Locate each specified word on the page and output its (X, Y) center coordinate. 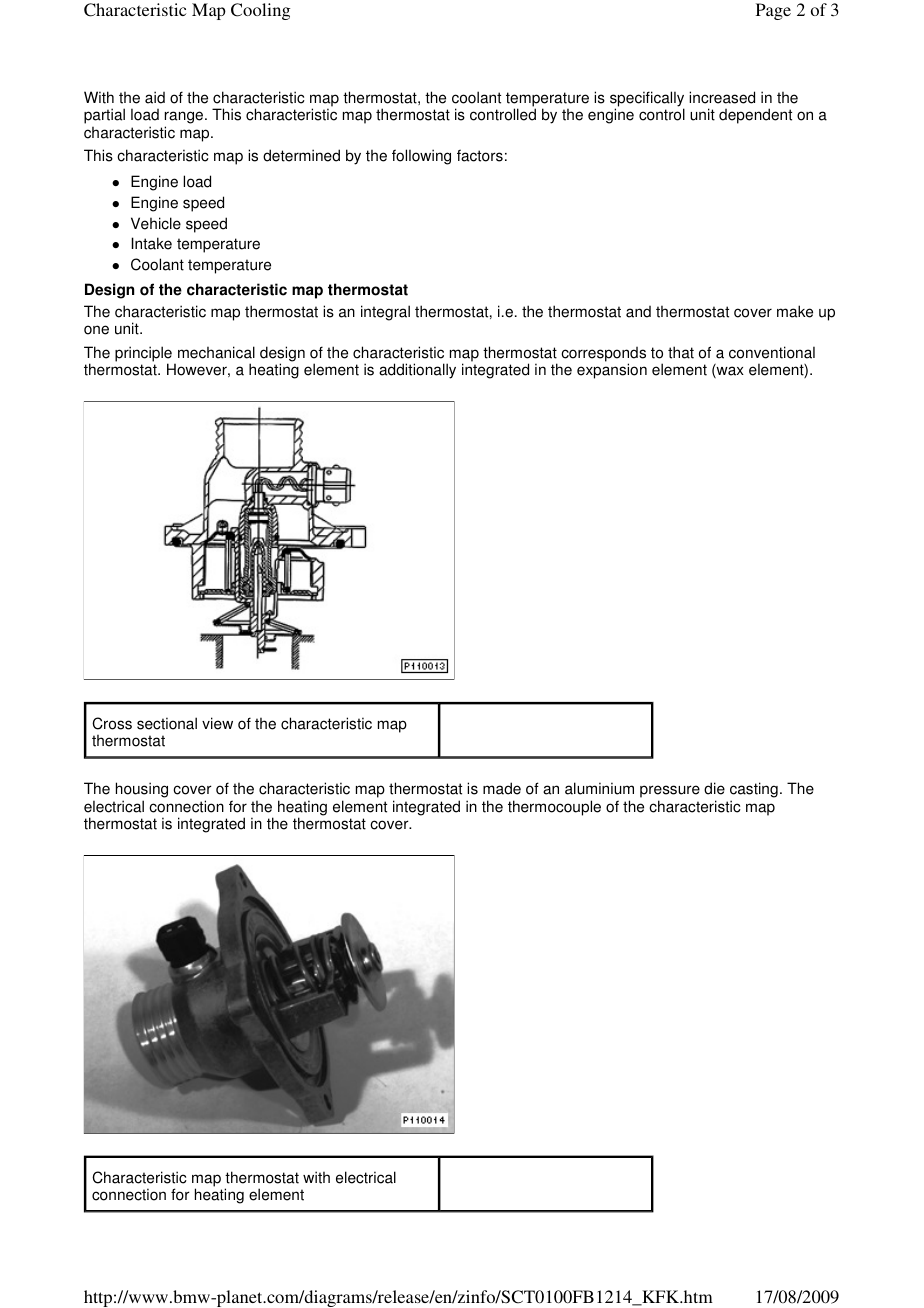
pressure (670, 793)
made (502, 788)
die (714, 788)
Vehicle (156, 223)
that (681, 352)
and (638, 312)
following (421, 157)
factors (480, 155)
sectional (167, 723)
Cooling (260, 11)
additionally (417, 371)
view (217, 723)
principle (143, 355)
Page (773, 11)
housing (142, 791)
